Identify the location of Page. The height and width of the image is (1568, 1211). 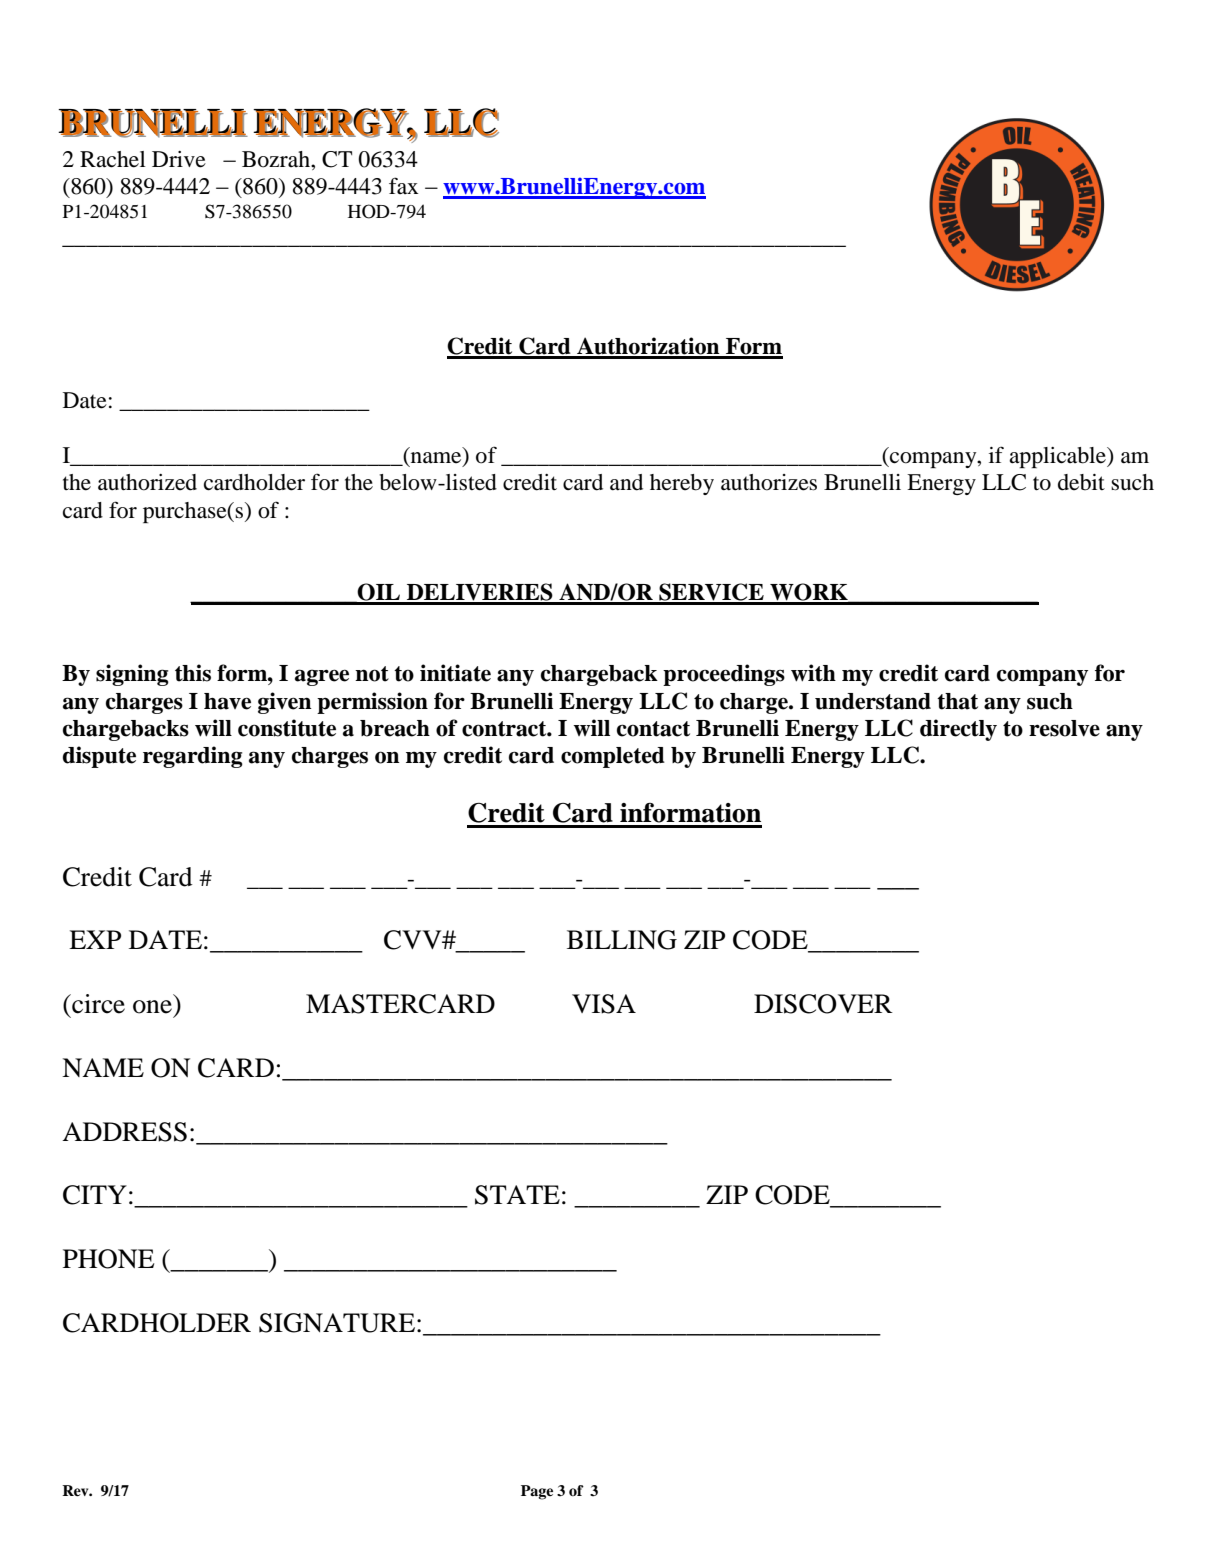
(537, 1492).
